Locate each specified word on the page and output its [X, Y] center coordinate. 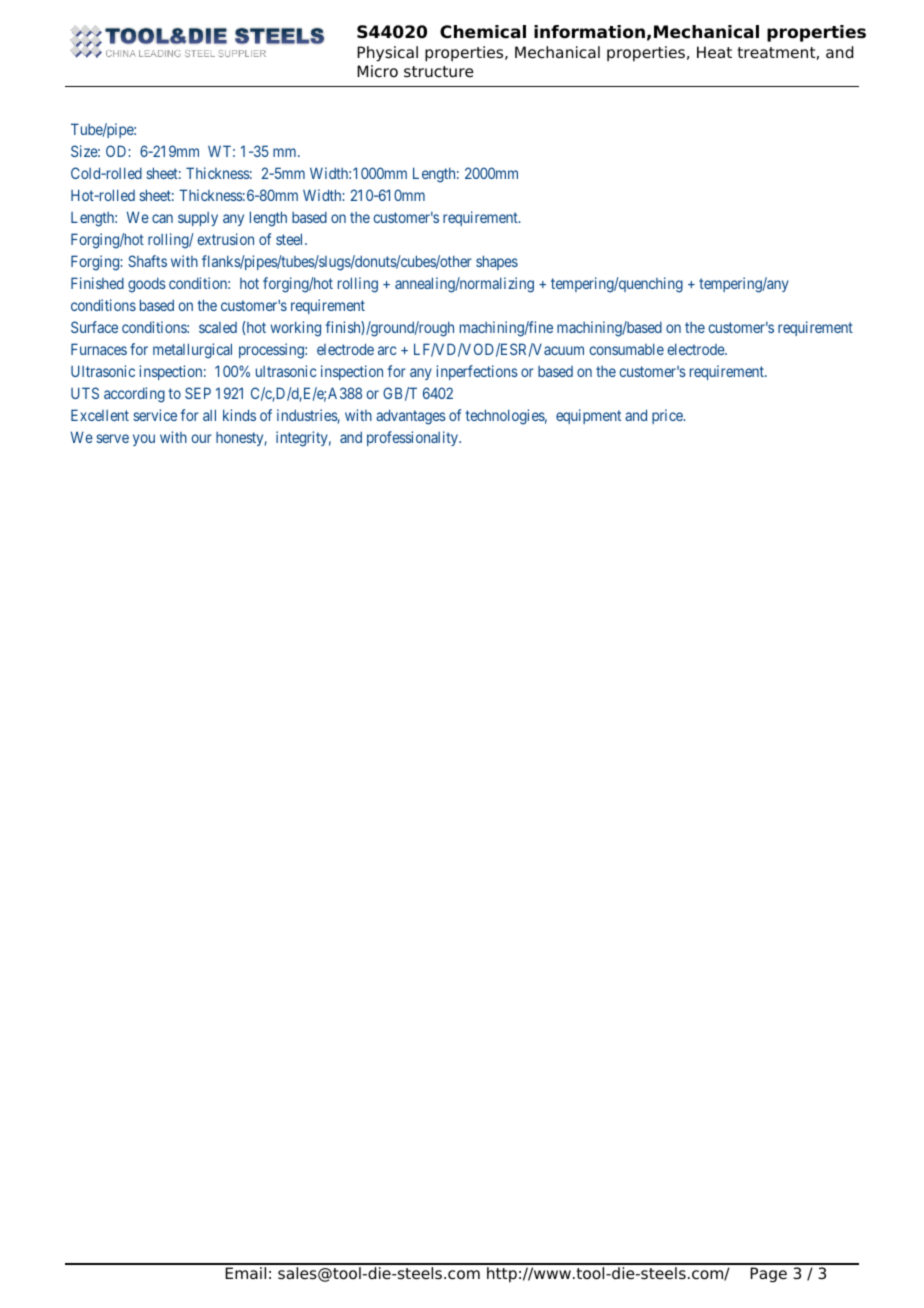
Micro [377, 71]
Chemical [483, 32]
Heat [714, 52]
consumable [627, 349]
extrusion [226, 239]
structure [439, 72]
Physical [387, 54]
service [155, 415]
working [295, 329]
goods [147, 285]
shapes [497, 262]
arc [387, 350]
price [668, 416]
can [162, 218]
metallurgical [192, 351]
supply [198, 219]
